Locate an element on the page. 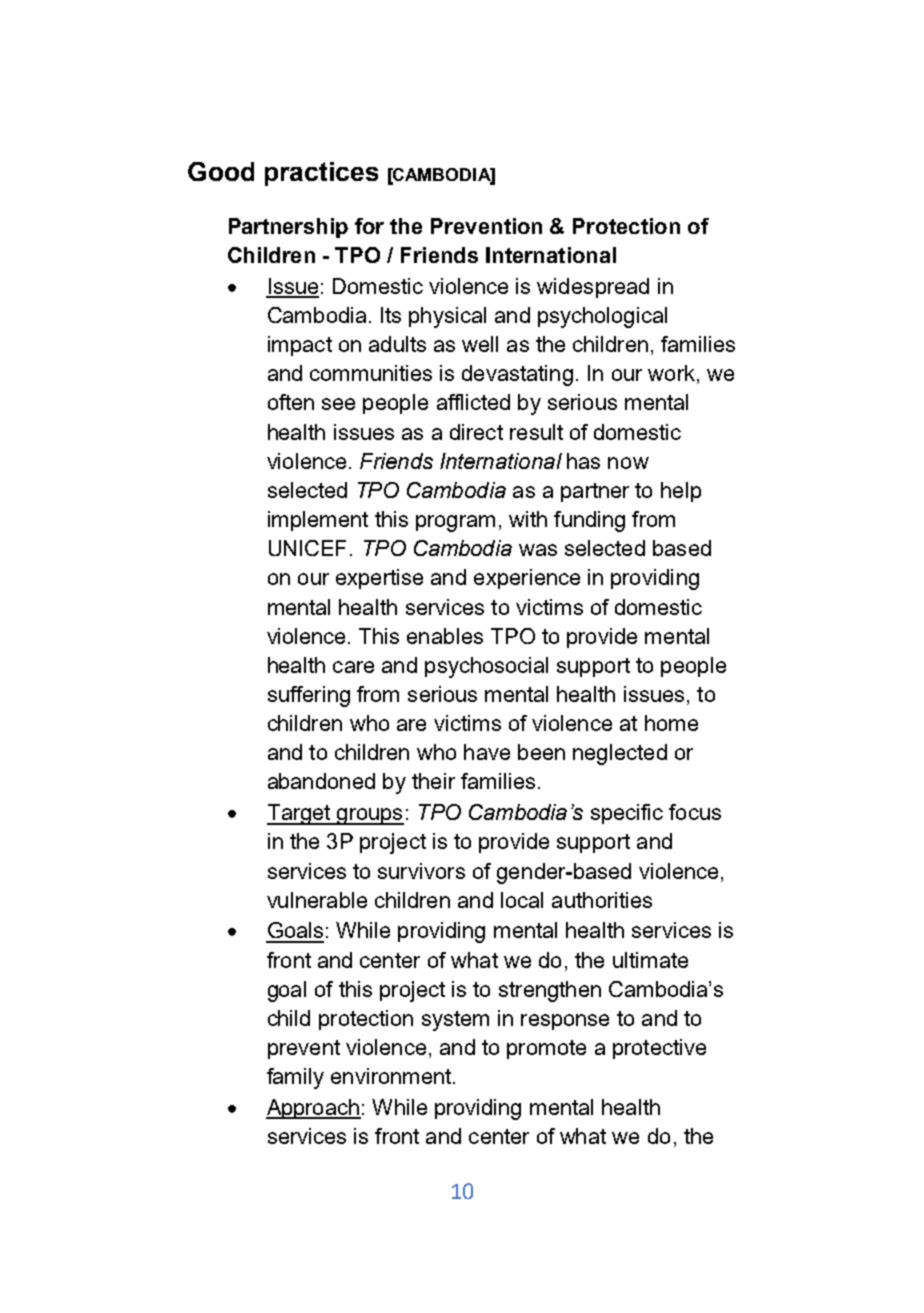  suffering is located at coordinates (309, 696).
